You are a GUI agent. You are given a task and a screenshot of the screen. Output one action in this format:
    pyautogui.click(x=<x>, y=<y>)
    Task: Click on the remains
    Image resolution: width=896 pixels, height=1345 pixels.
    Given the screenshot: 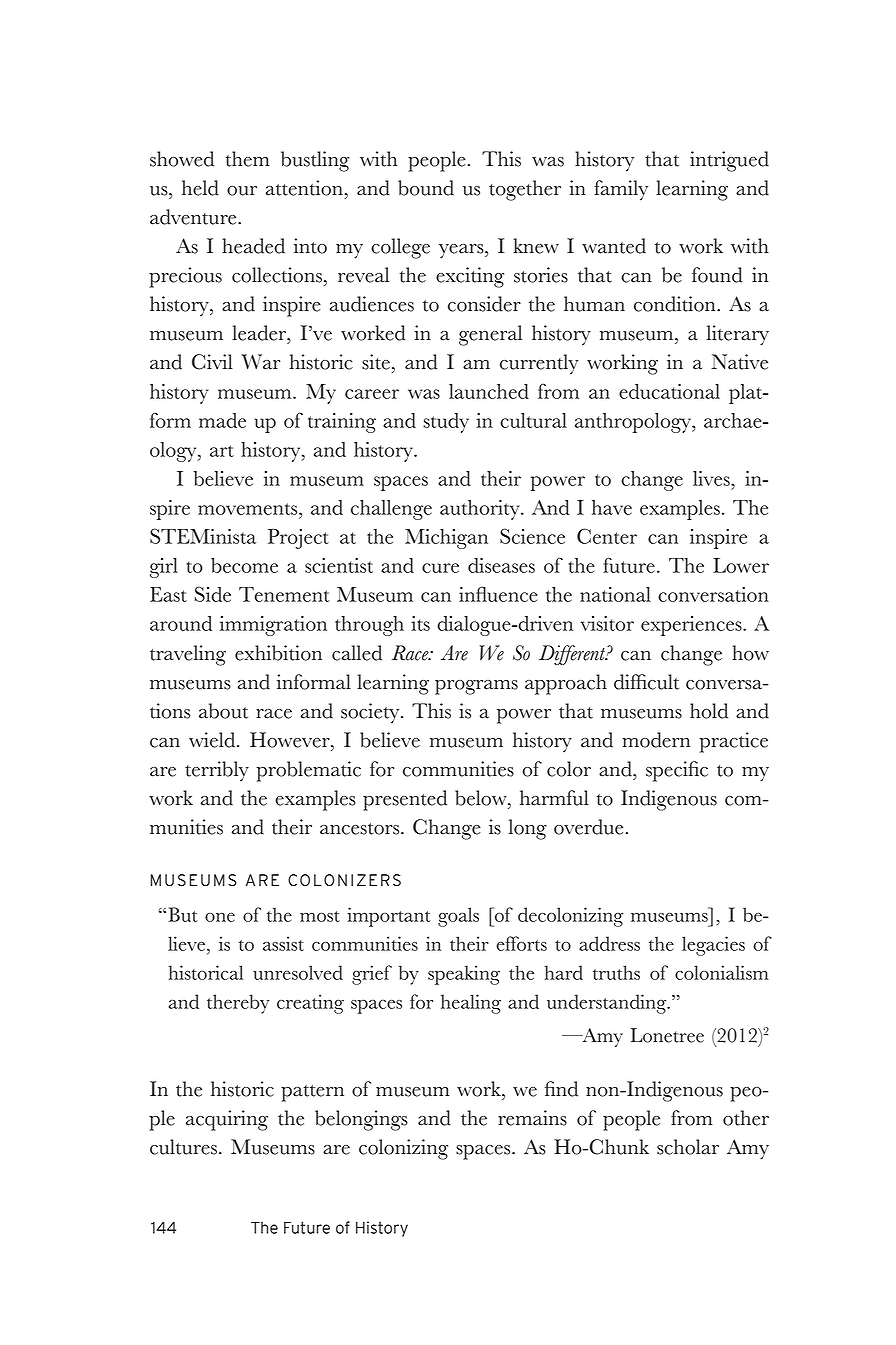 What is the action you would take?
    pyautogui.click(x=532, y=1118)
